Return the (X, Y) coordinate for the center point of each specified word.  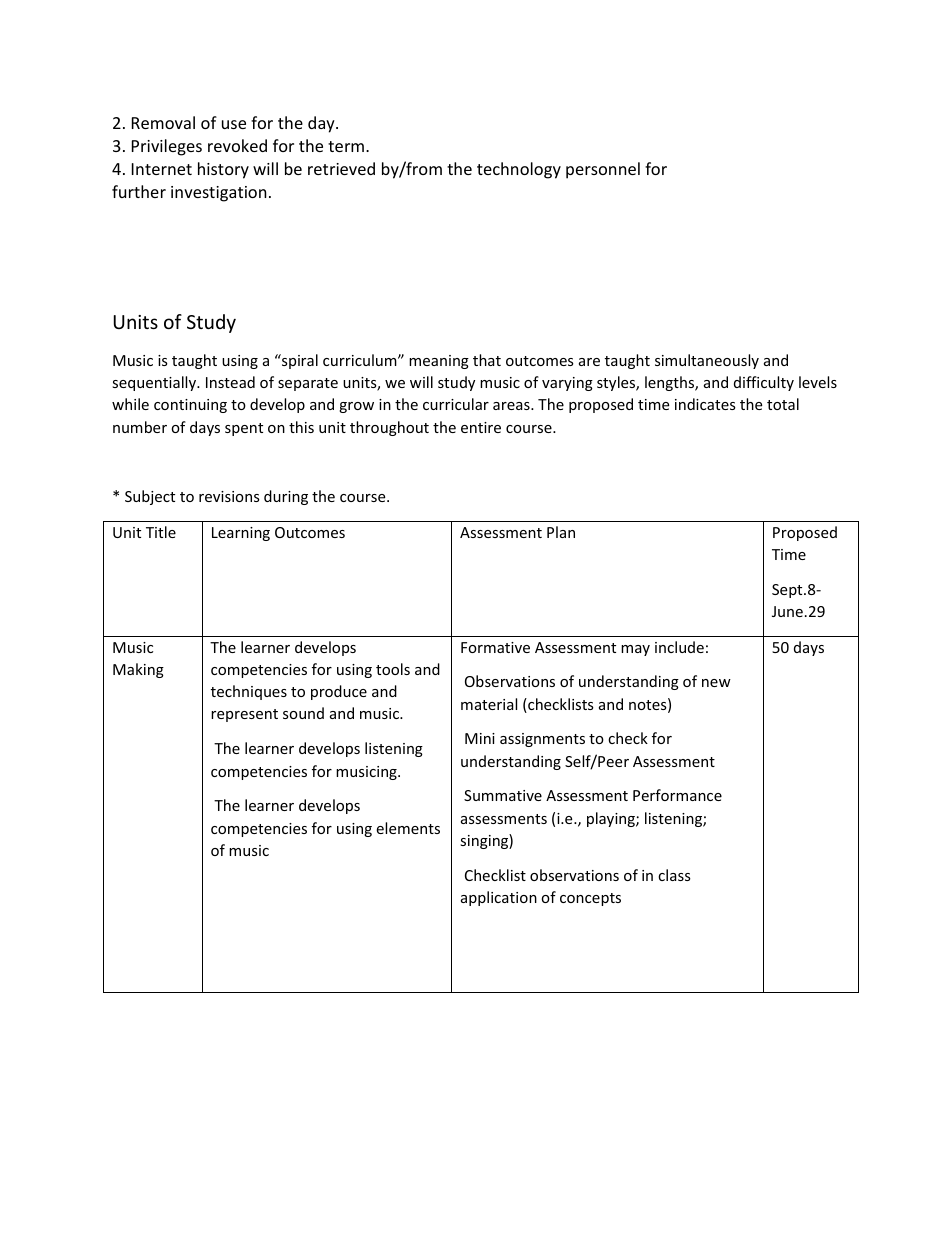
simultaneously (707, 361)
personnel (603, 170)
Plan (561, 532)
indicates (705, 404)
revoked (237, 145)
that (487, 360)
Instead (230, 382)
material (489, 704)
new (716, 683)
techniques (249, 692)
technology (519, 170)
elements (408, 828)
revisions (229, 496)
